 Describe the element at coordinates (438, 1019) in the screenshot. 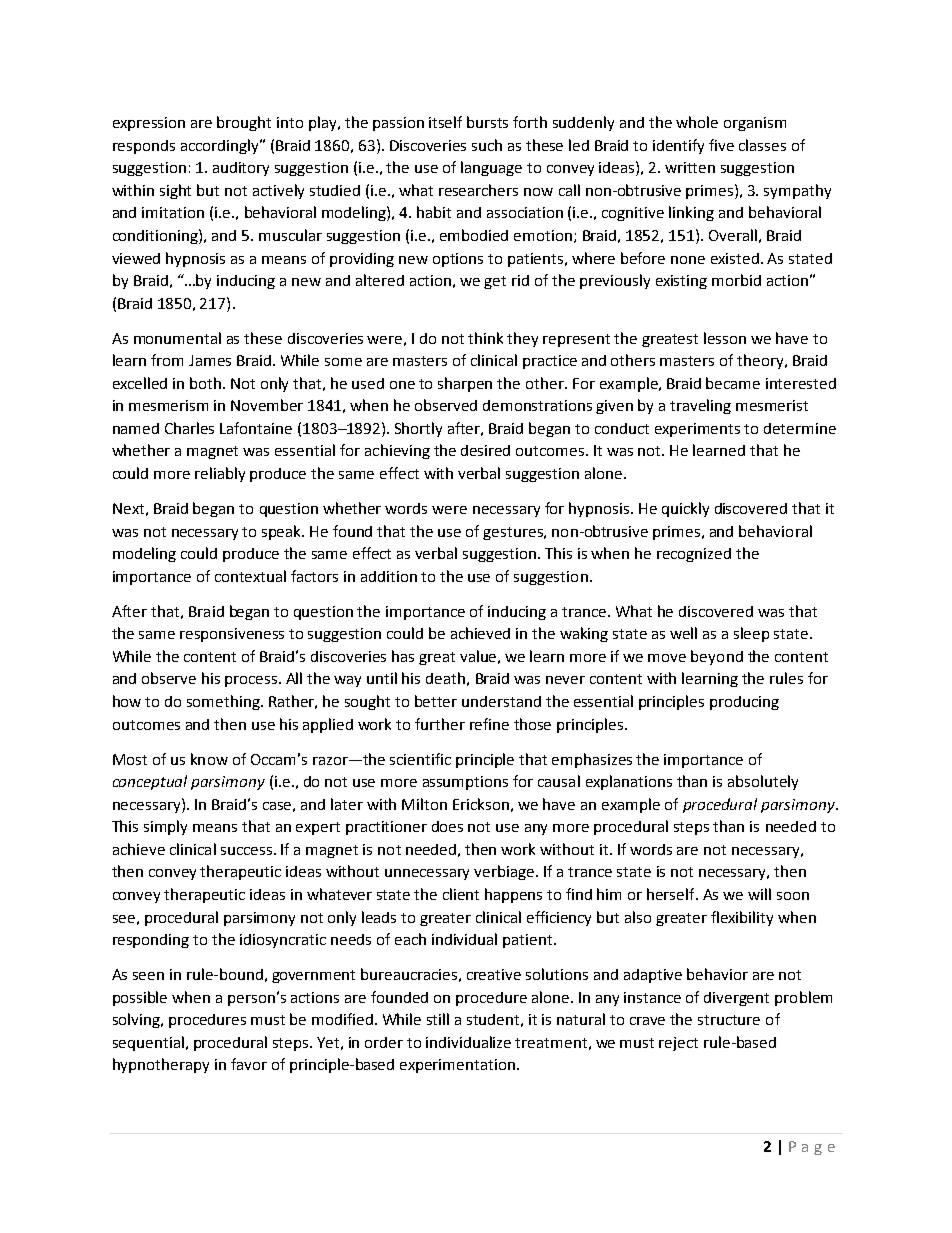

I see `still` at that location.
